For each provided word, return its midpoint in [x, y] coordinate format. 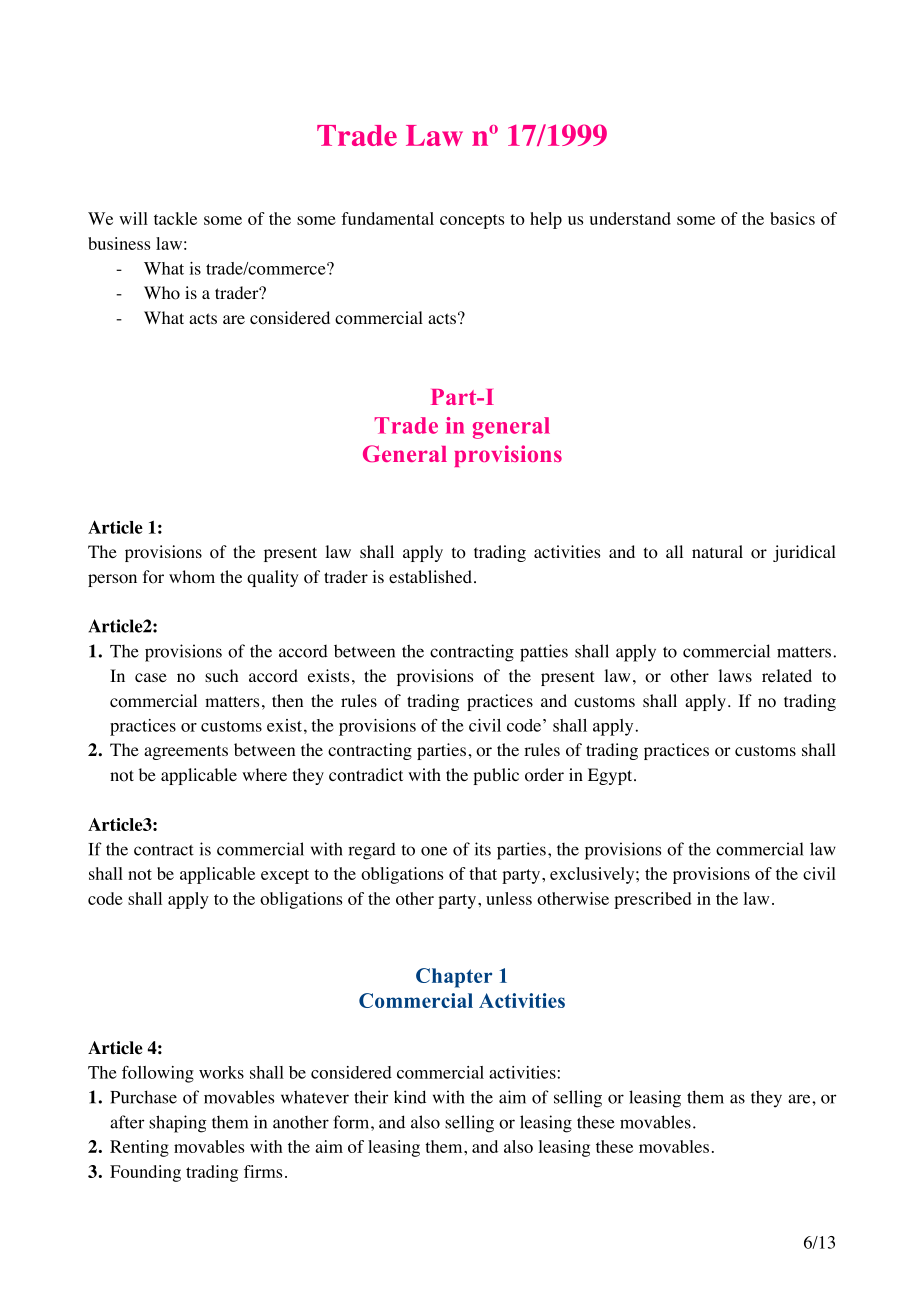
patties [544, 653]
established [430, 576]
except [285, 876]
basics [792, 218]
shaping [177, 1124]
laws [735, 675]
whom [192, 577]
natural [717, 551]
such [221, 675]
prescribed [653, 900]
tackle [175, 218]
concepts [472, 221]
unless [509, 898]
